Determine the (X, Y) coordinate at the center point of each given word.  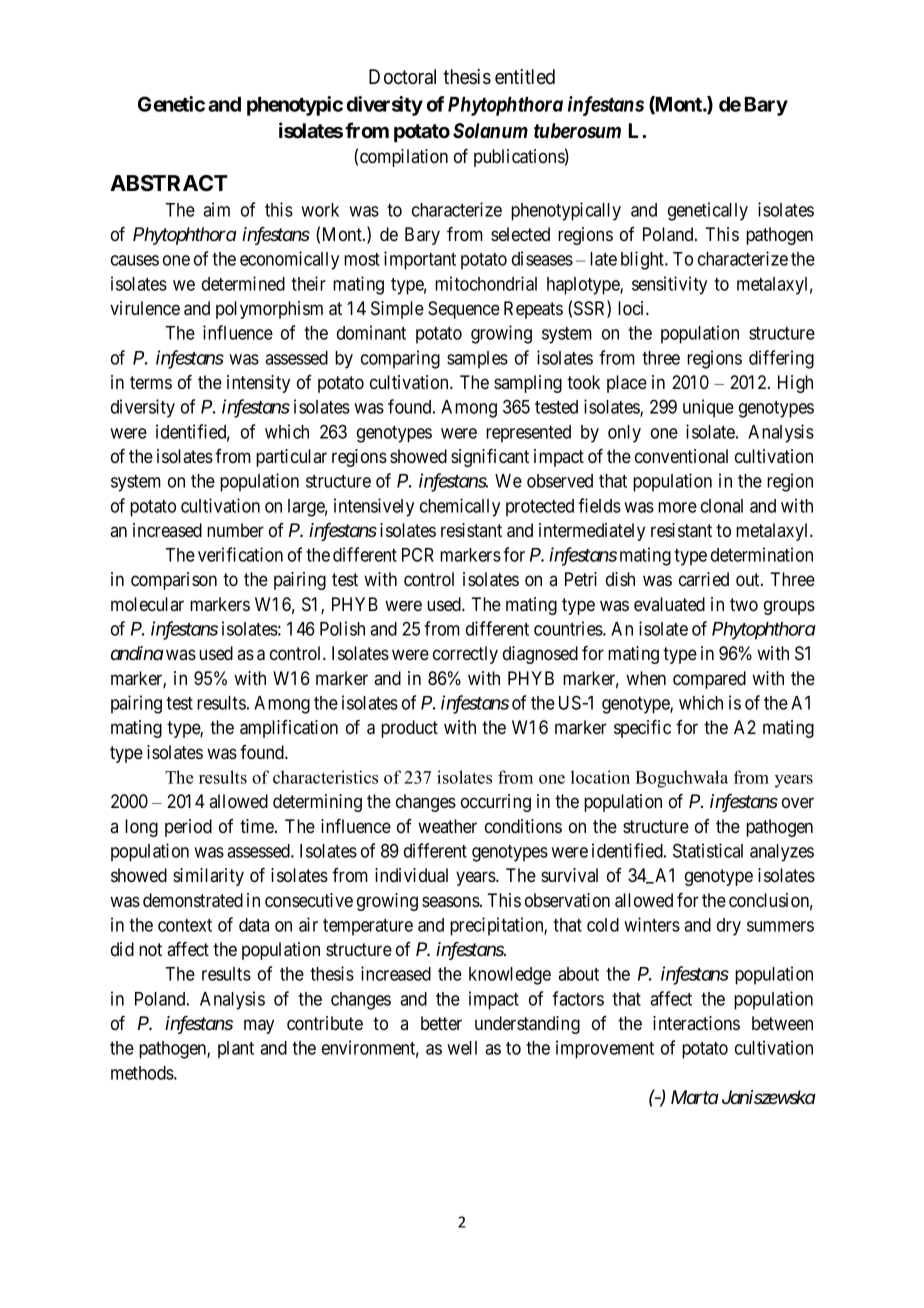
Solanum (490, 130)
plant (236, 1050)
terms (151, 382)
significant (490, 458)
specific (642, 729)
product (409, 729)
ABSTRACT (169, 183)
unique (708, 408)
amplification (289, 729)
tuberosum (577, 131)
